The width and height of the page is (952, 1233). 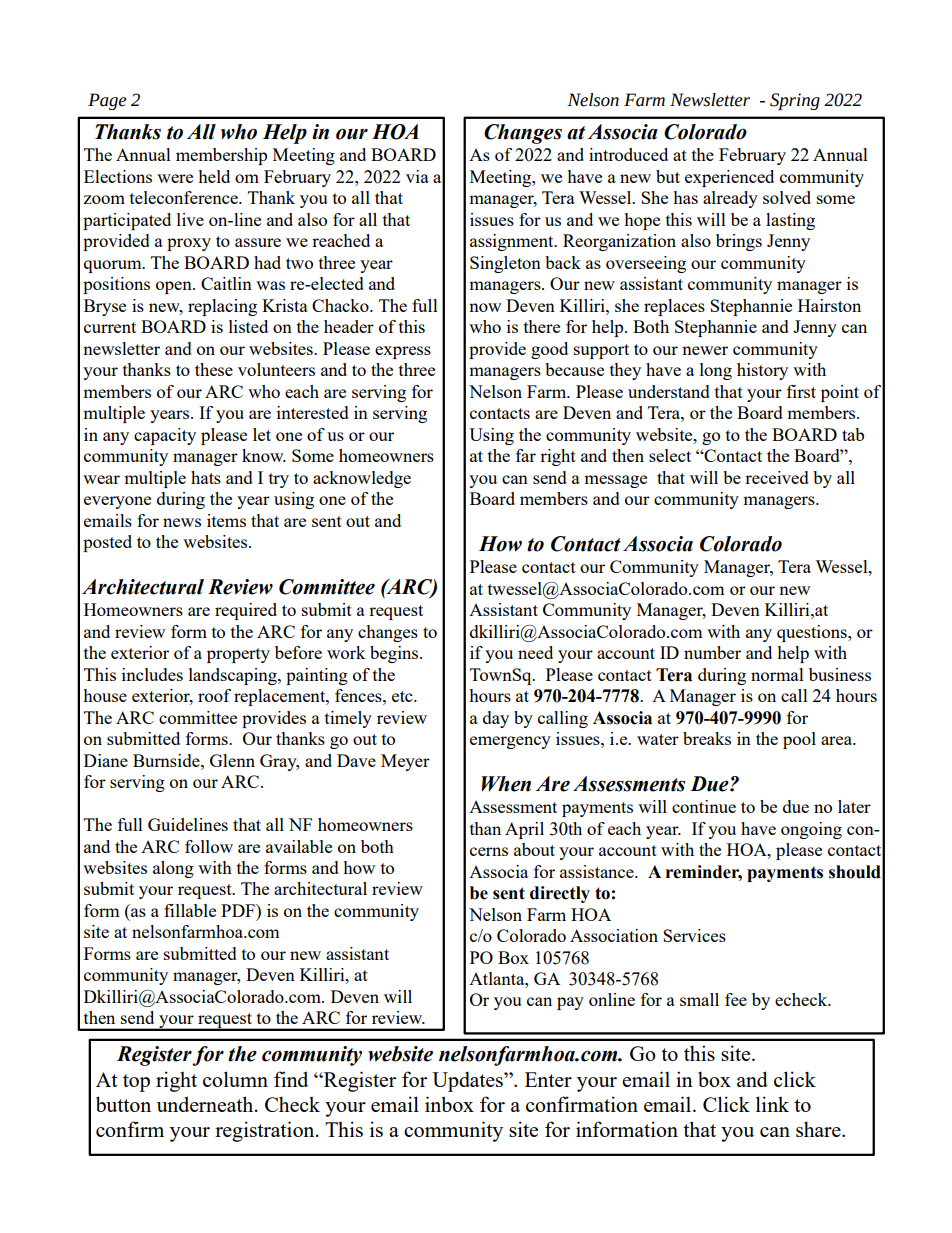 What do you see at coordinates (206, 1104) in the page?
I see `underneath` at bounding box center [206, 1104].
